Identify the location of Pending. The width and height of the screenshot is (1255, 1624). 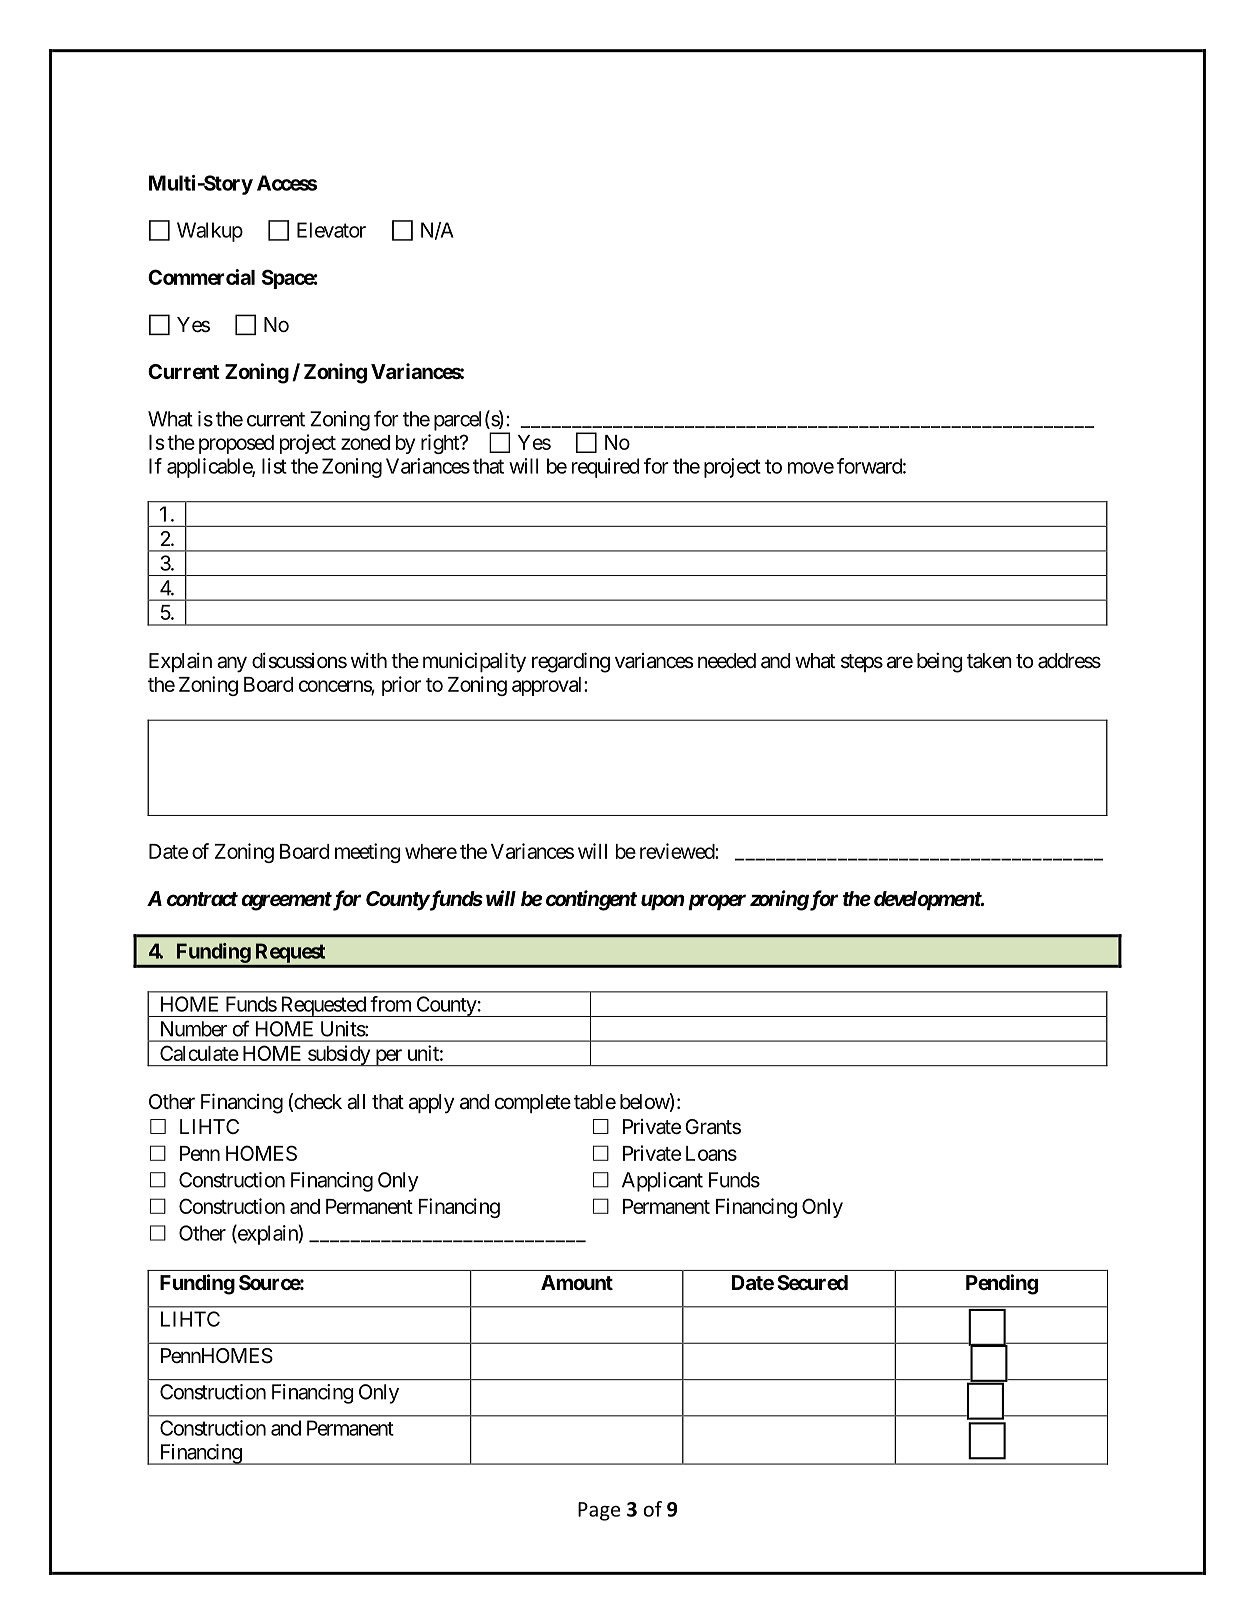
(1002, 1284).
